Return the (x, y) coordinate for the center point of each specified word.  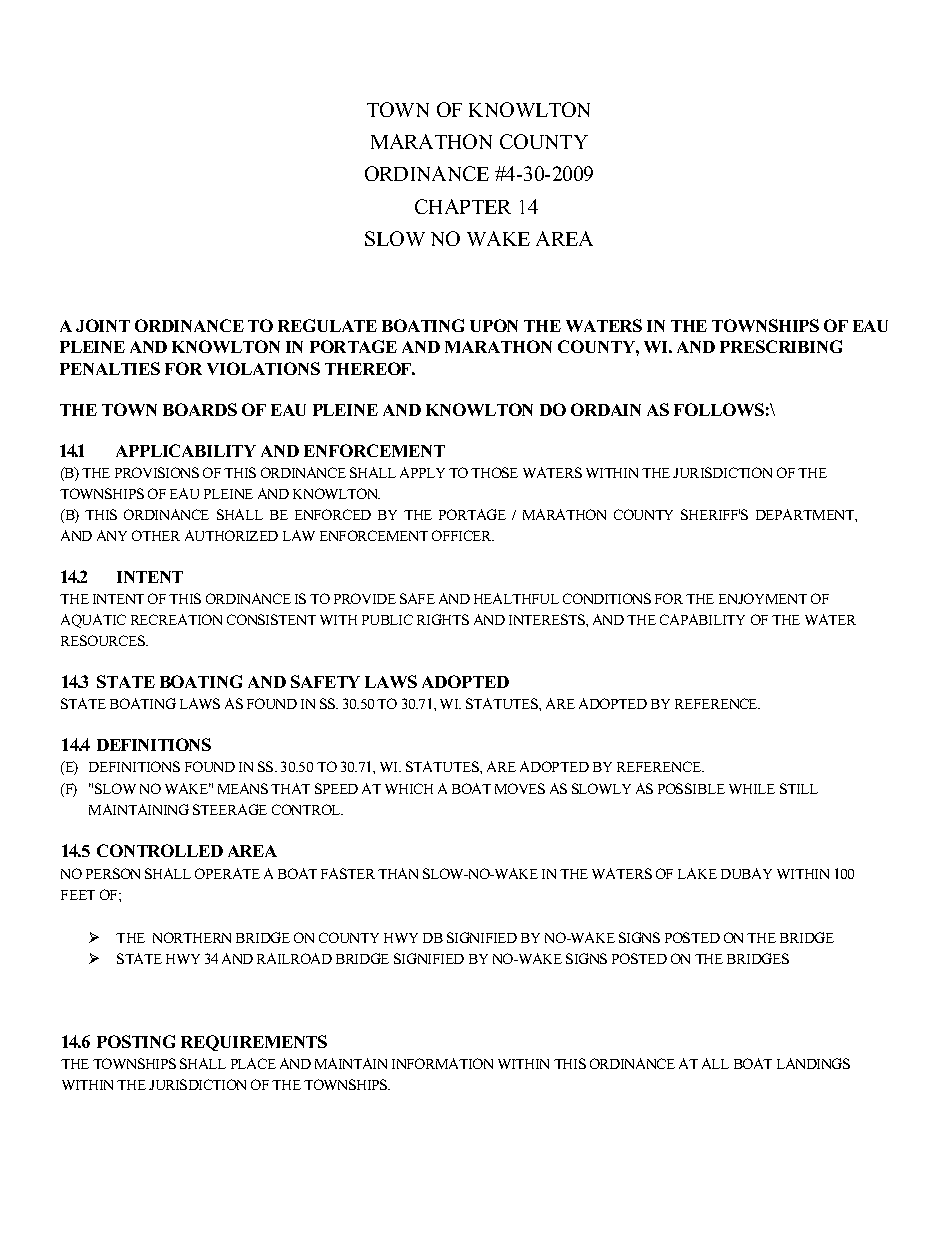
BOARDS (200, 409)
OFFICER (463, 535)
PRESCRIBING (781, 346)
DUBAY (746, 873)
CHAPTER (463, 206)
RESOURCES (104, 640)
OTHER (156, 535)
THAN (398, 873)
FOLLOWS (719, 409)
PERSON (113, 873)
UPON (494, 325)
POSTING (136, 1041)
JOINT (103, 325)
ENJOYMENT (763, 598)
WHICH (409, 788)
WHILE (752, 789)
